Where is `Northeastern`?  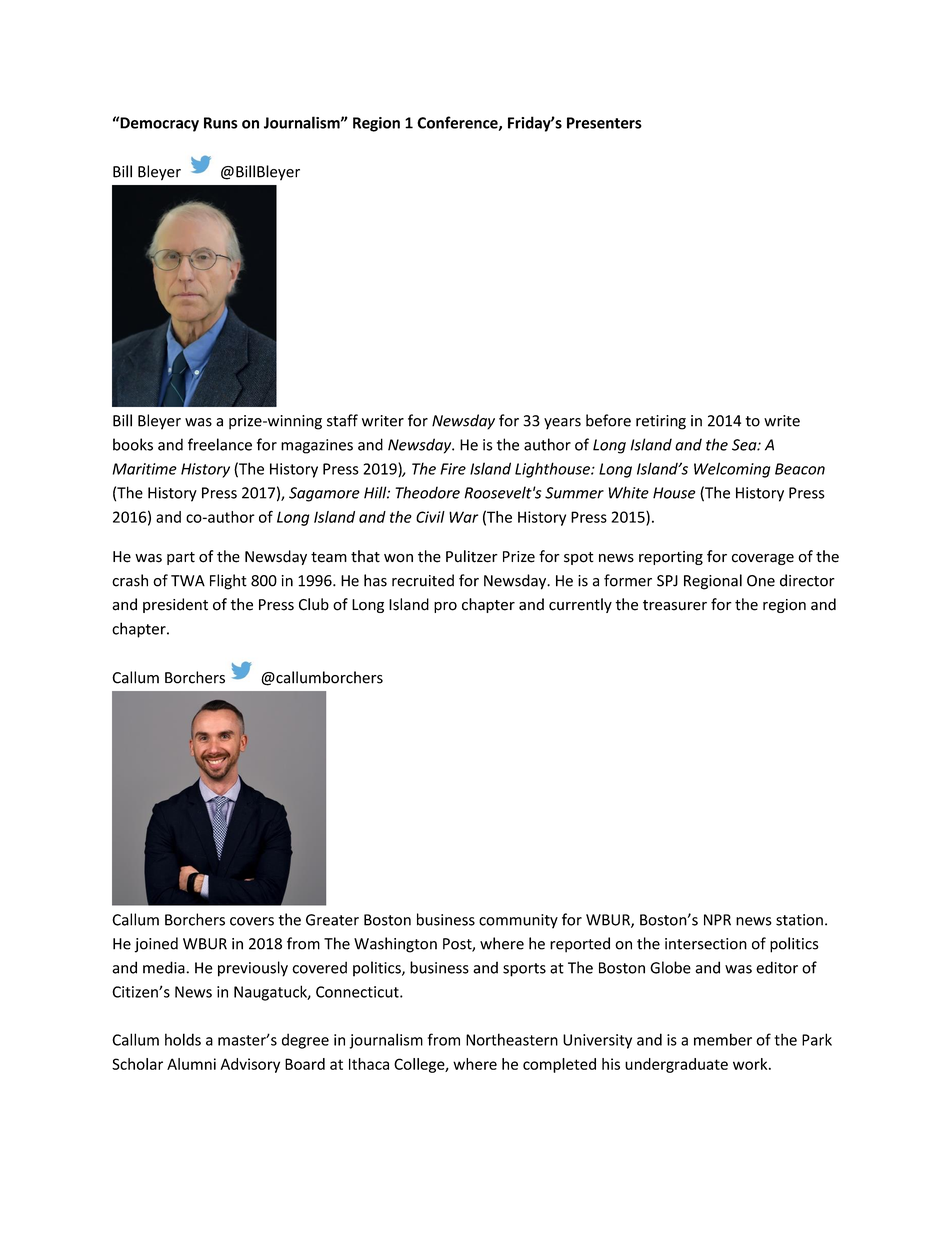
Northeastern is located at coordinates (512, 1039).
